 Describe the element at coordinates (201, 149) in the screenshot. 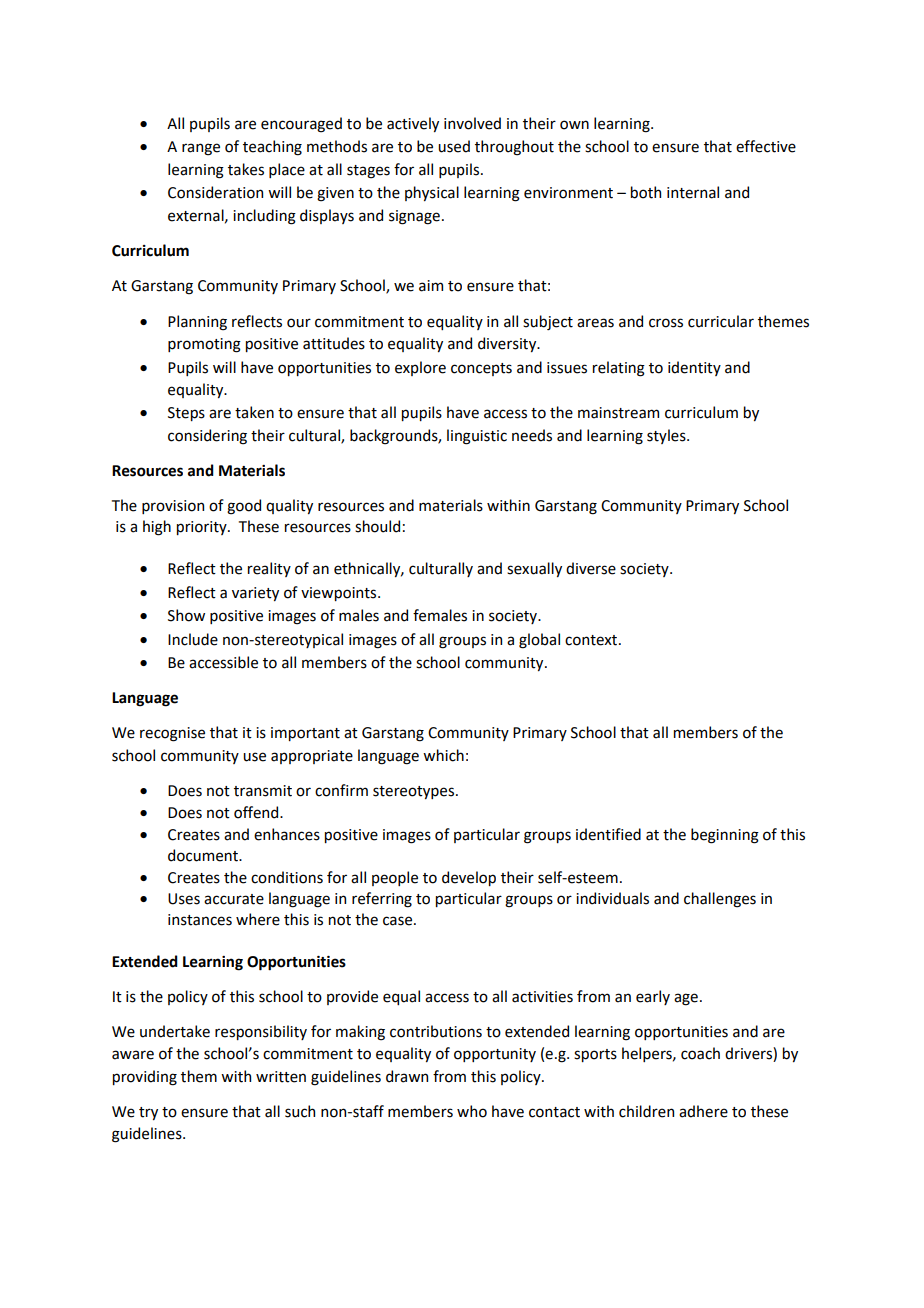

I see `range` at that location.
